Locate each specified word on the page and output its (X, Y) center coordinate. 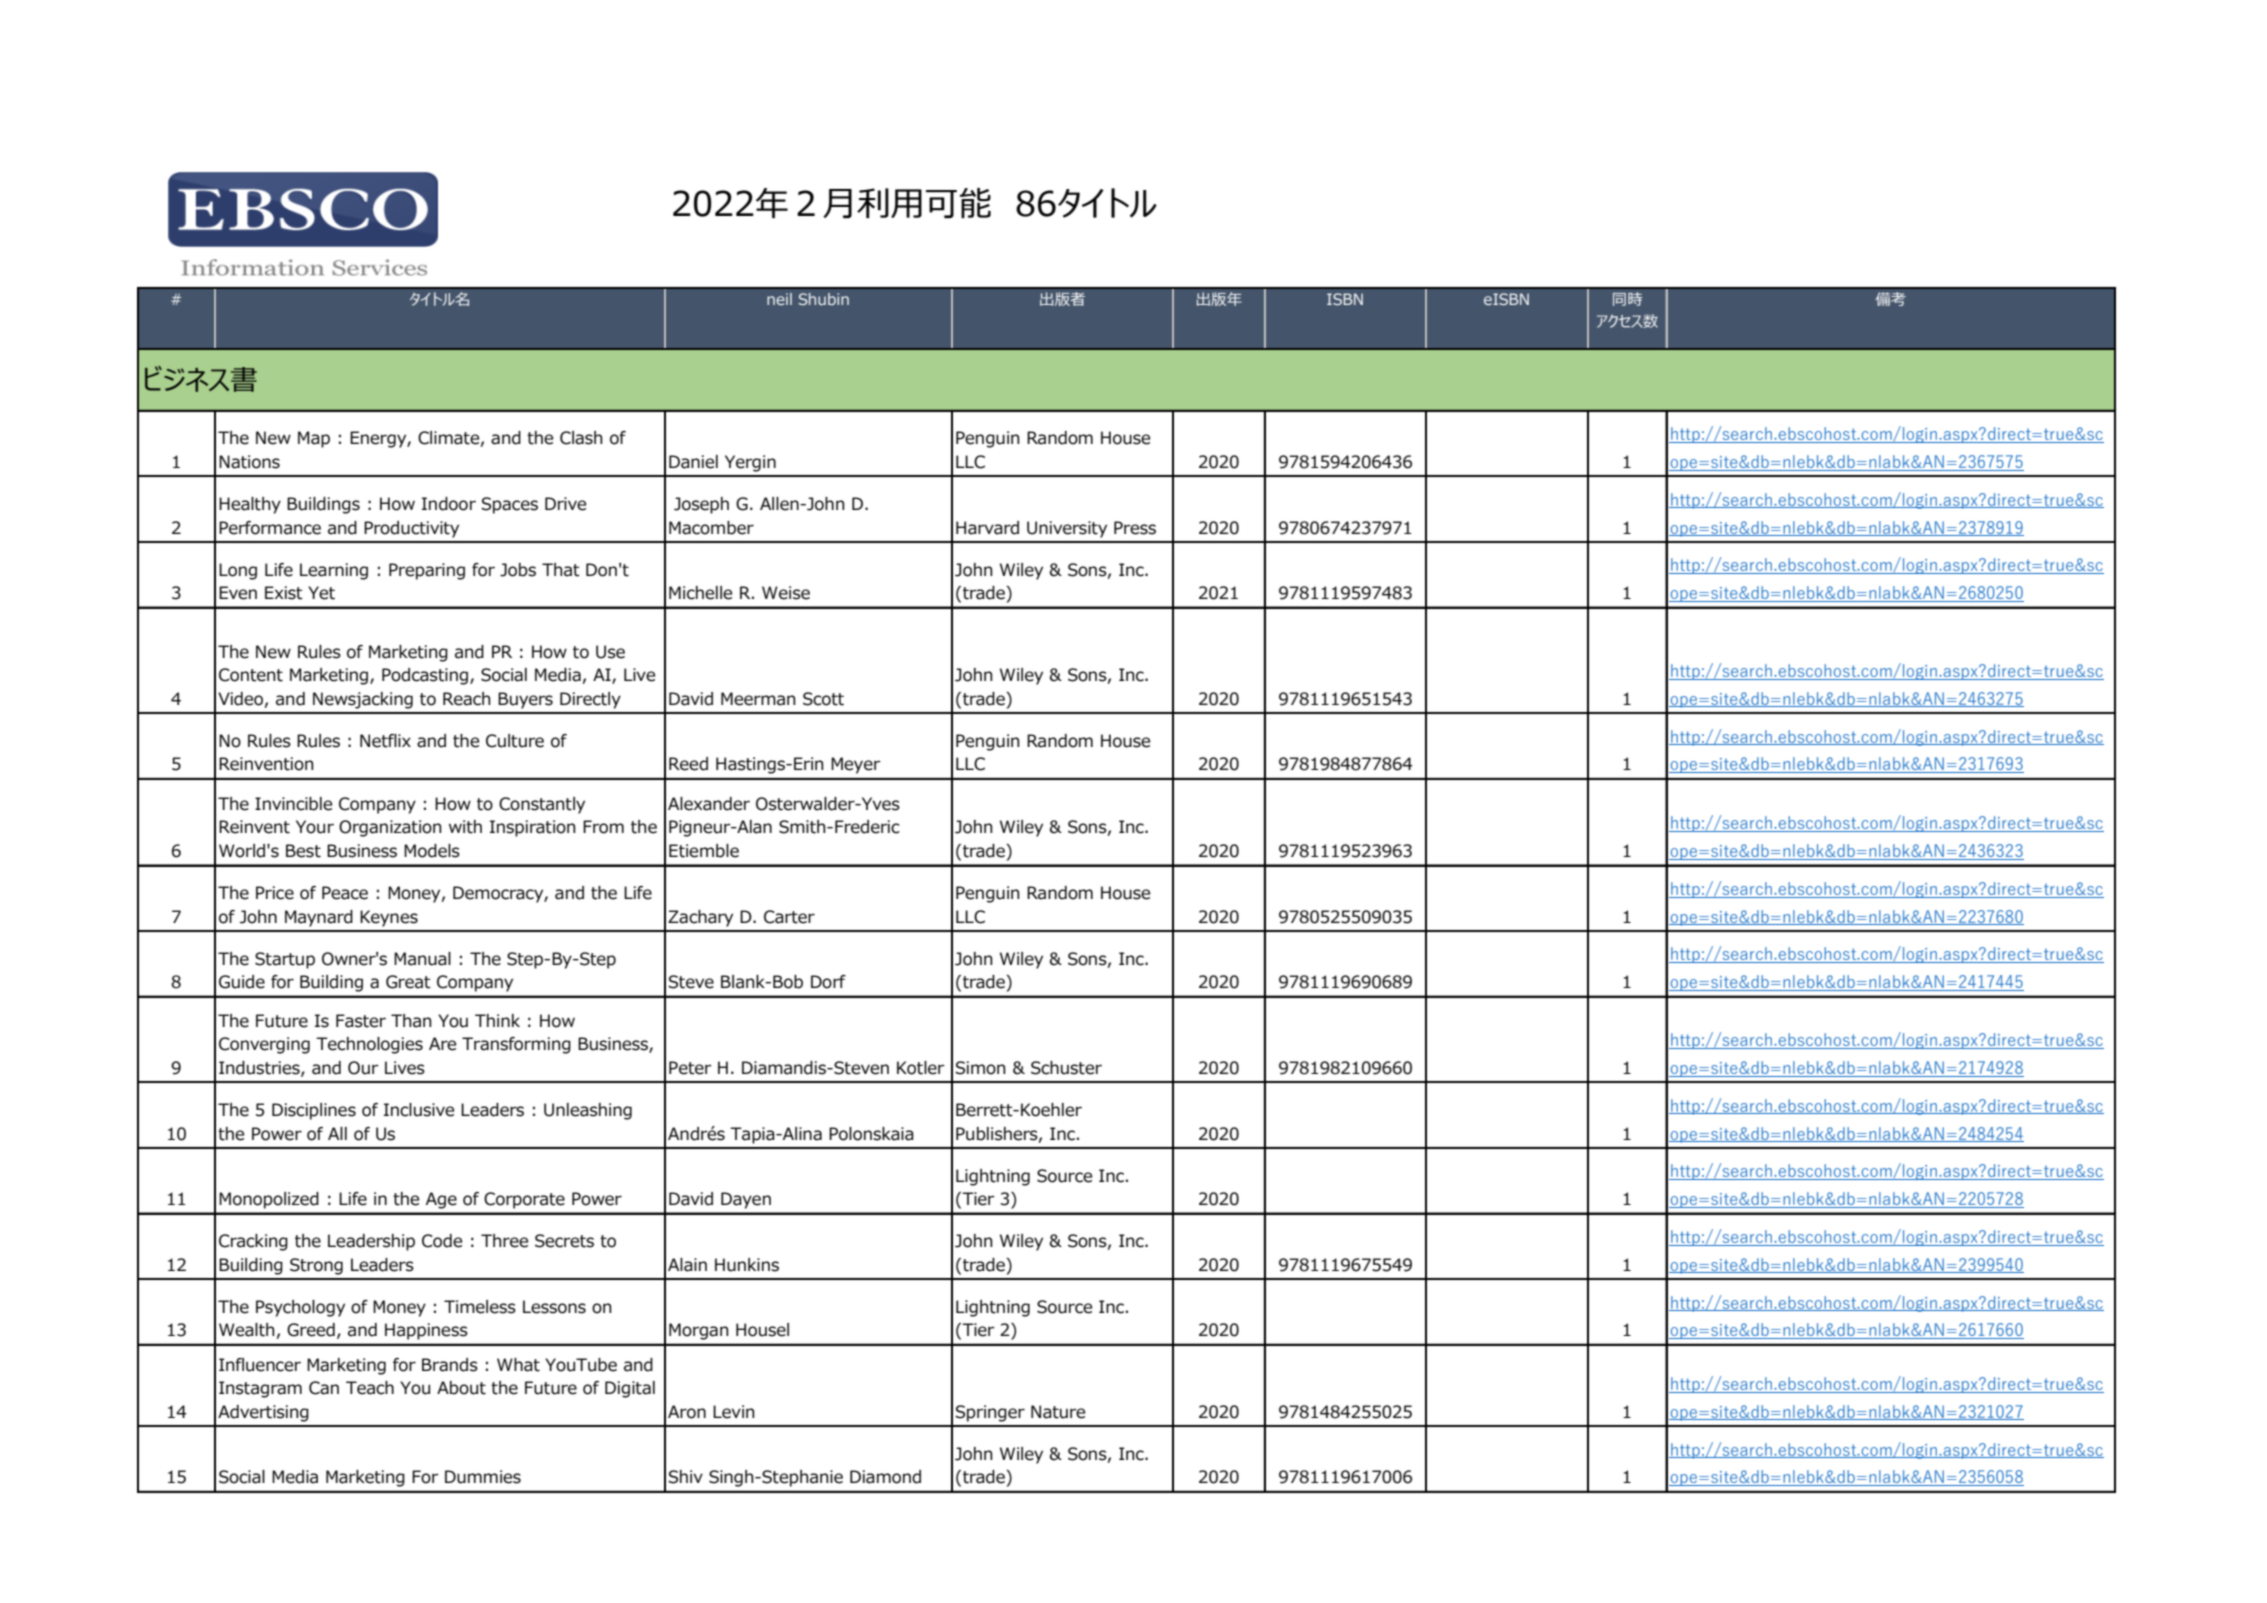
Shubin (824, 299)
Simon (980, 1068)
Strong (316, 1266)
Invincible (293, 804)
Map (314, 439)
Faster (361, 1021)
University (1067, 529)
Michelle (700, 593)
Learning (334, 571)
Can (324, 1388)
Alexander (709, 804)
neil (779, 299)
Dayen (746, 1200)
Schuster (1066, 1068)
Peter (690, 1068)
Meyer (856, 765)
